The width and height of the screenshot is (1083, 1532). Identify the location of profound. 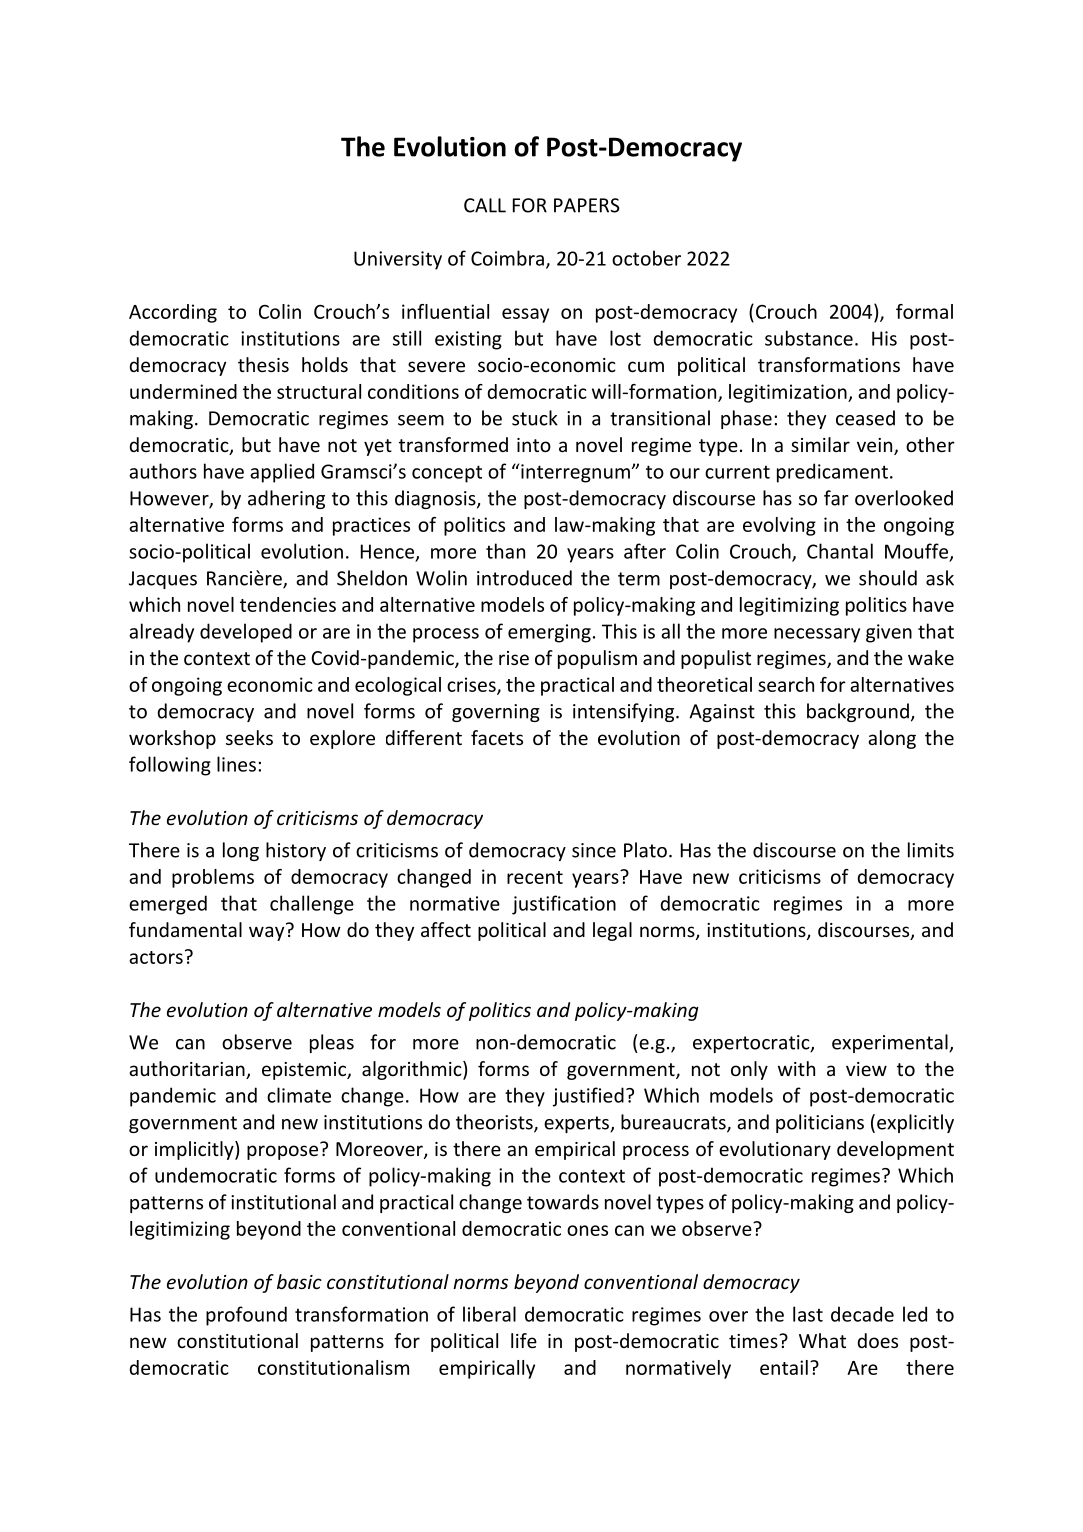
(246, 1316).
